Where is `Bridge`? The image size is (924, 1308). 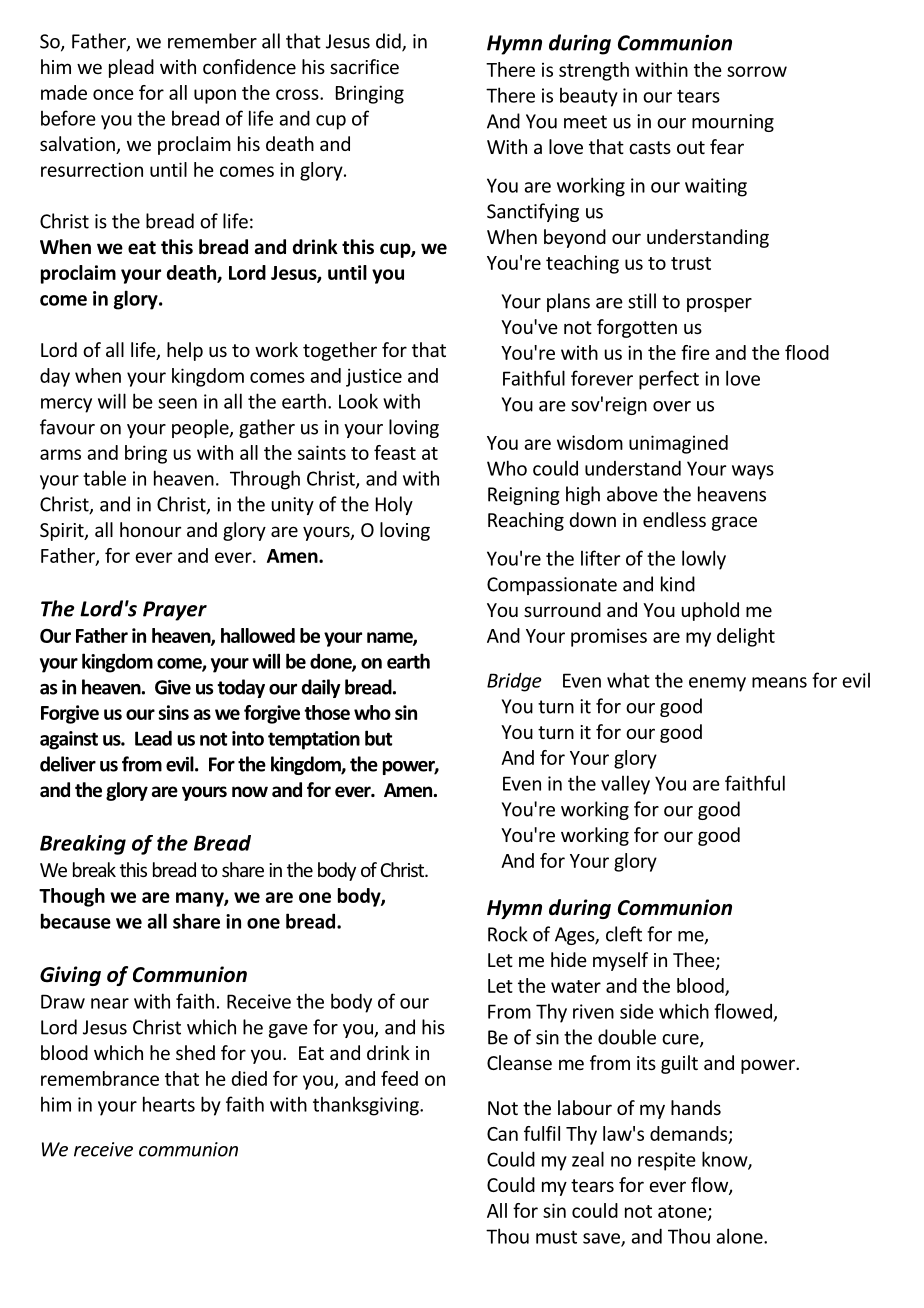
Bridge is located at coordinates (514, 682).
